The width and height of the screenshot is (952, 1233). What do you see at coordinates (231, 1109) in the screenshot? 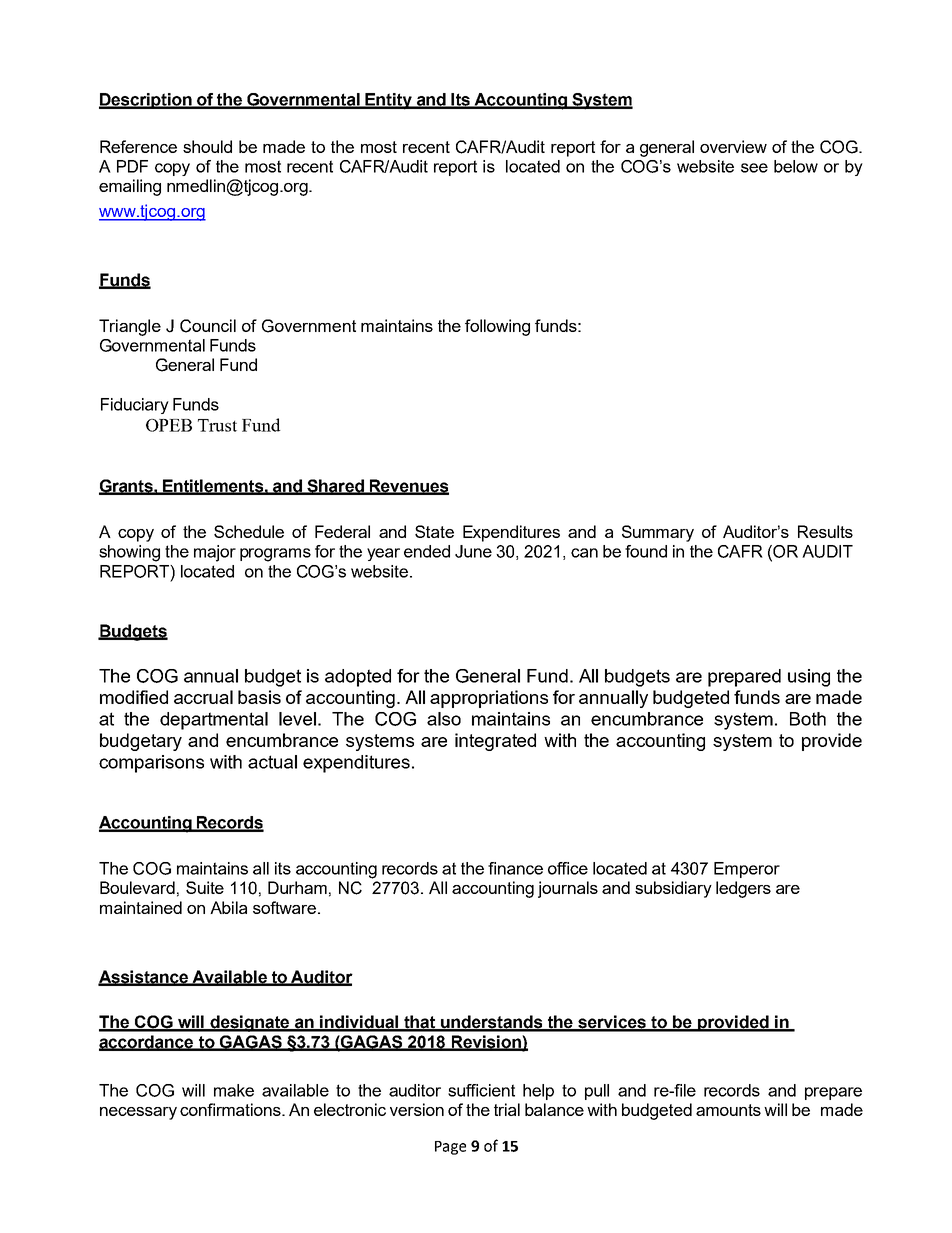
I see `confirmations` at bounding box center [231, 1109].
